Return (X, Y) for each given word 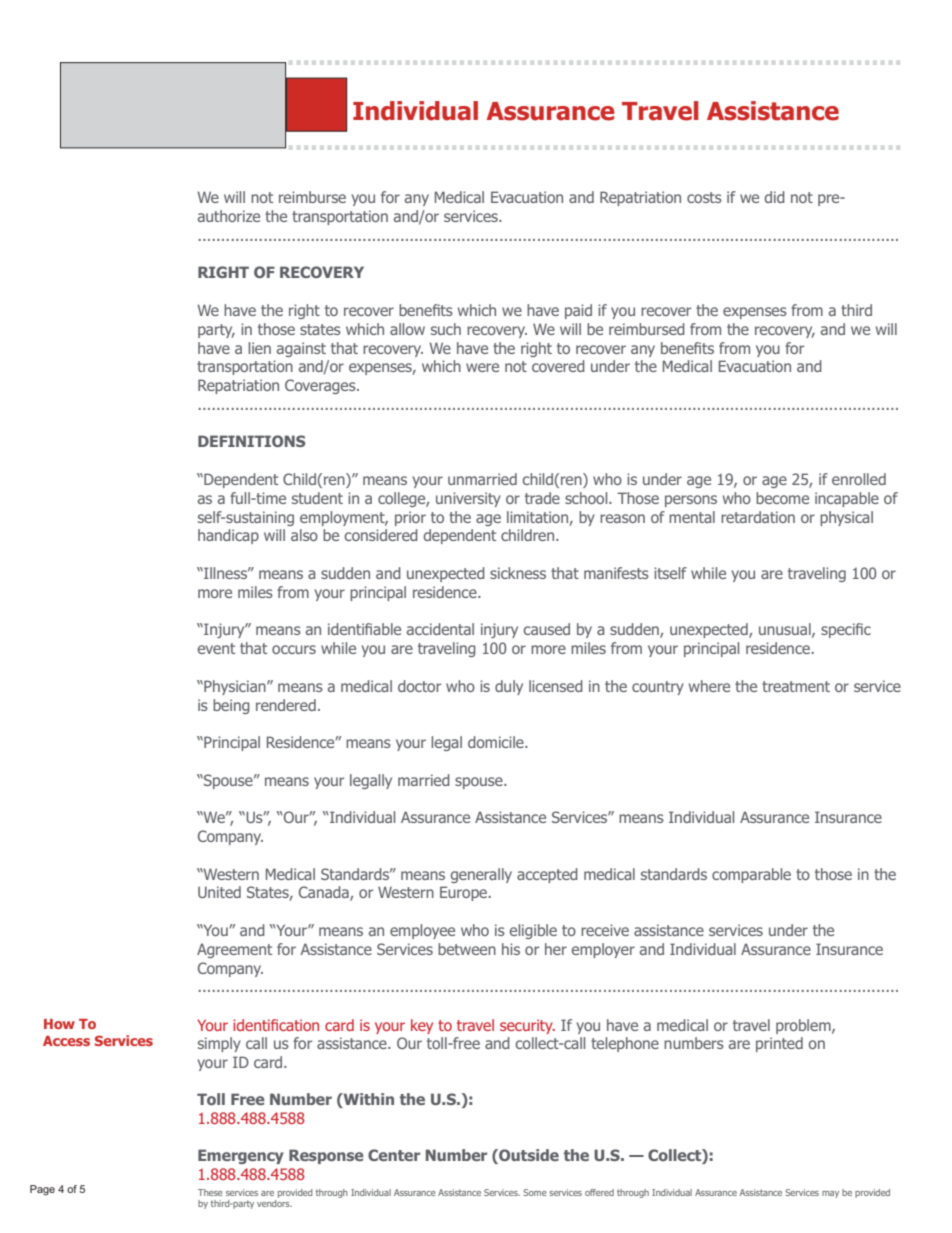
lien (259, 348)
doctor (419, 686)
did (775, 197)
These (210, 1192)
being (231, 706)
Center (394, 1155)
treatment (796, 686)
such (446, 329)
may (830, 1194)
